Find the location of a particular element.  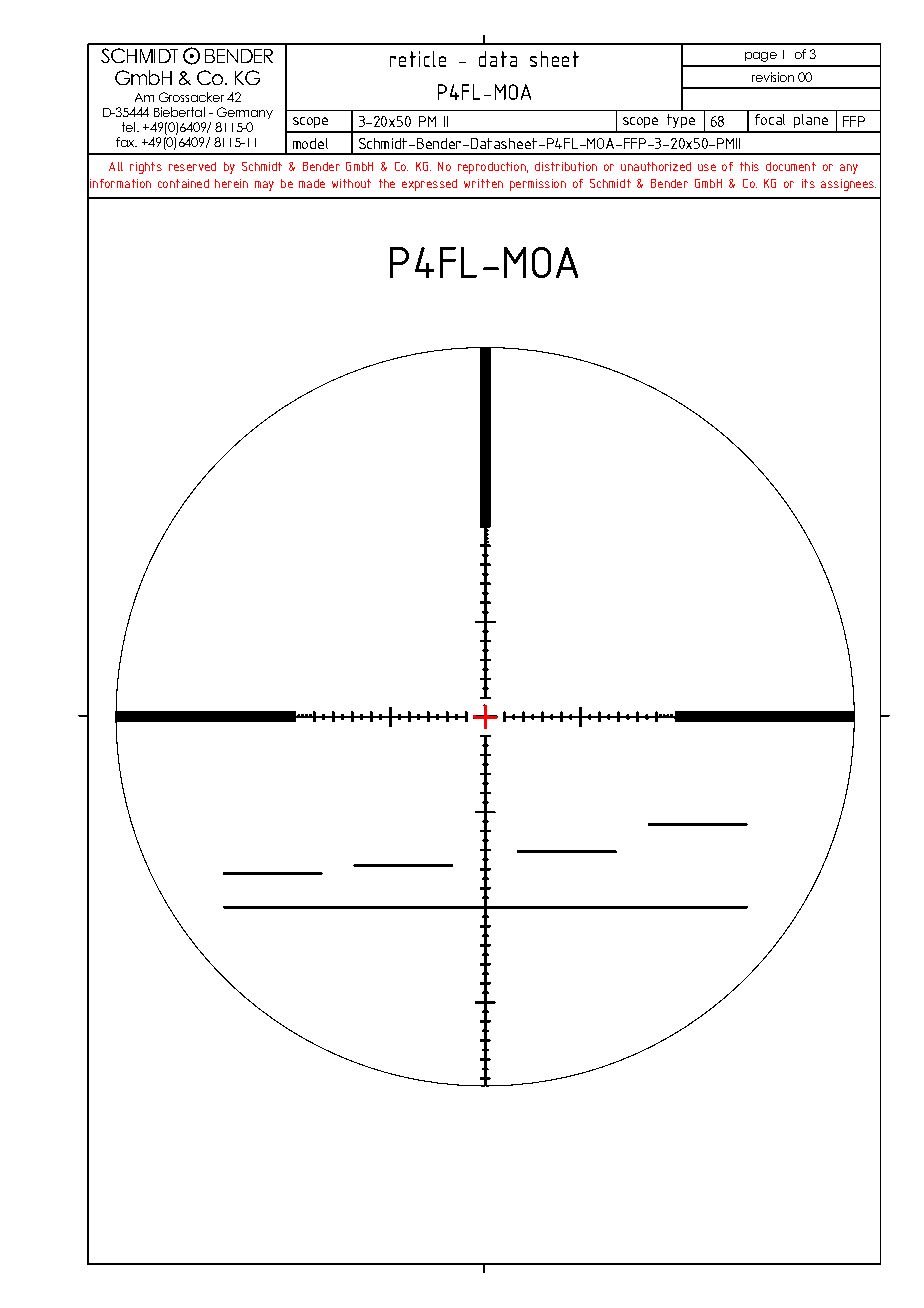

tel is located at coordinates (128, 127).
